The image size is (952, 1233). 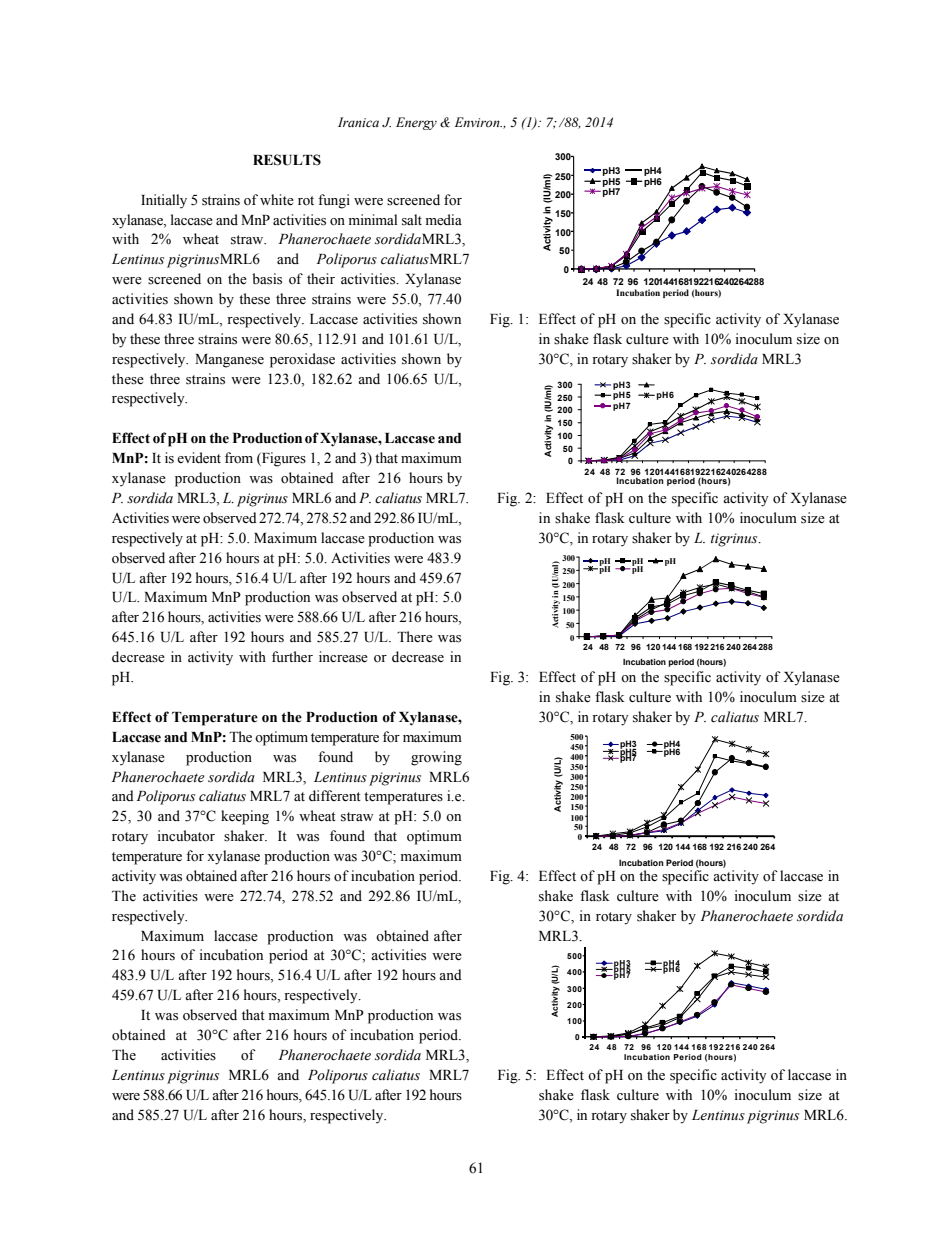 I want to click on further, so click(x=292, y=657).
